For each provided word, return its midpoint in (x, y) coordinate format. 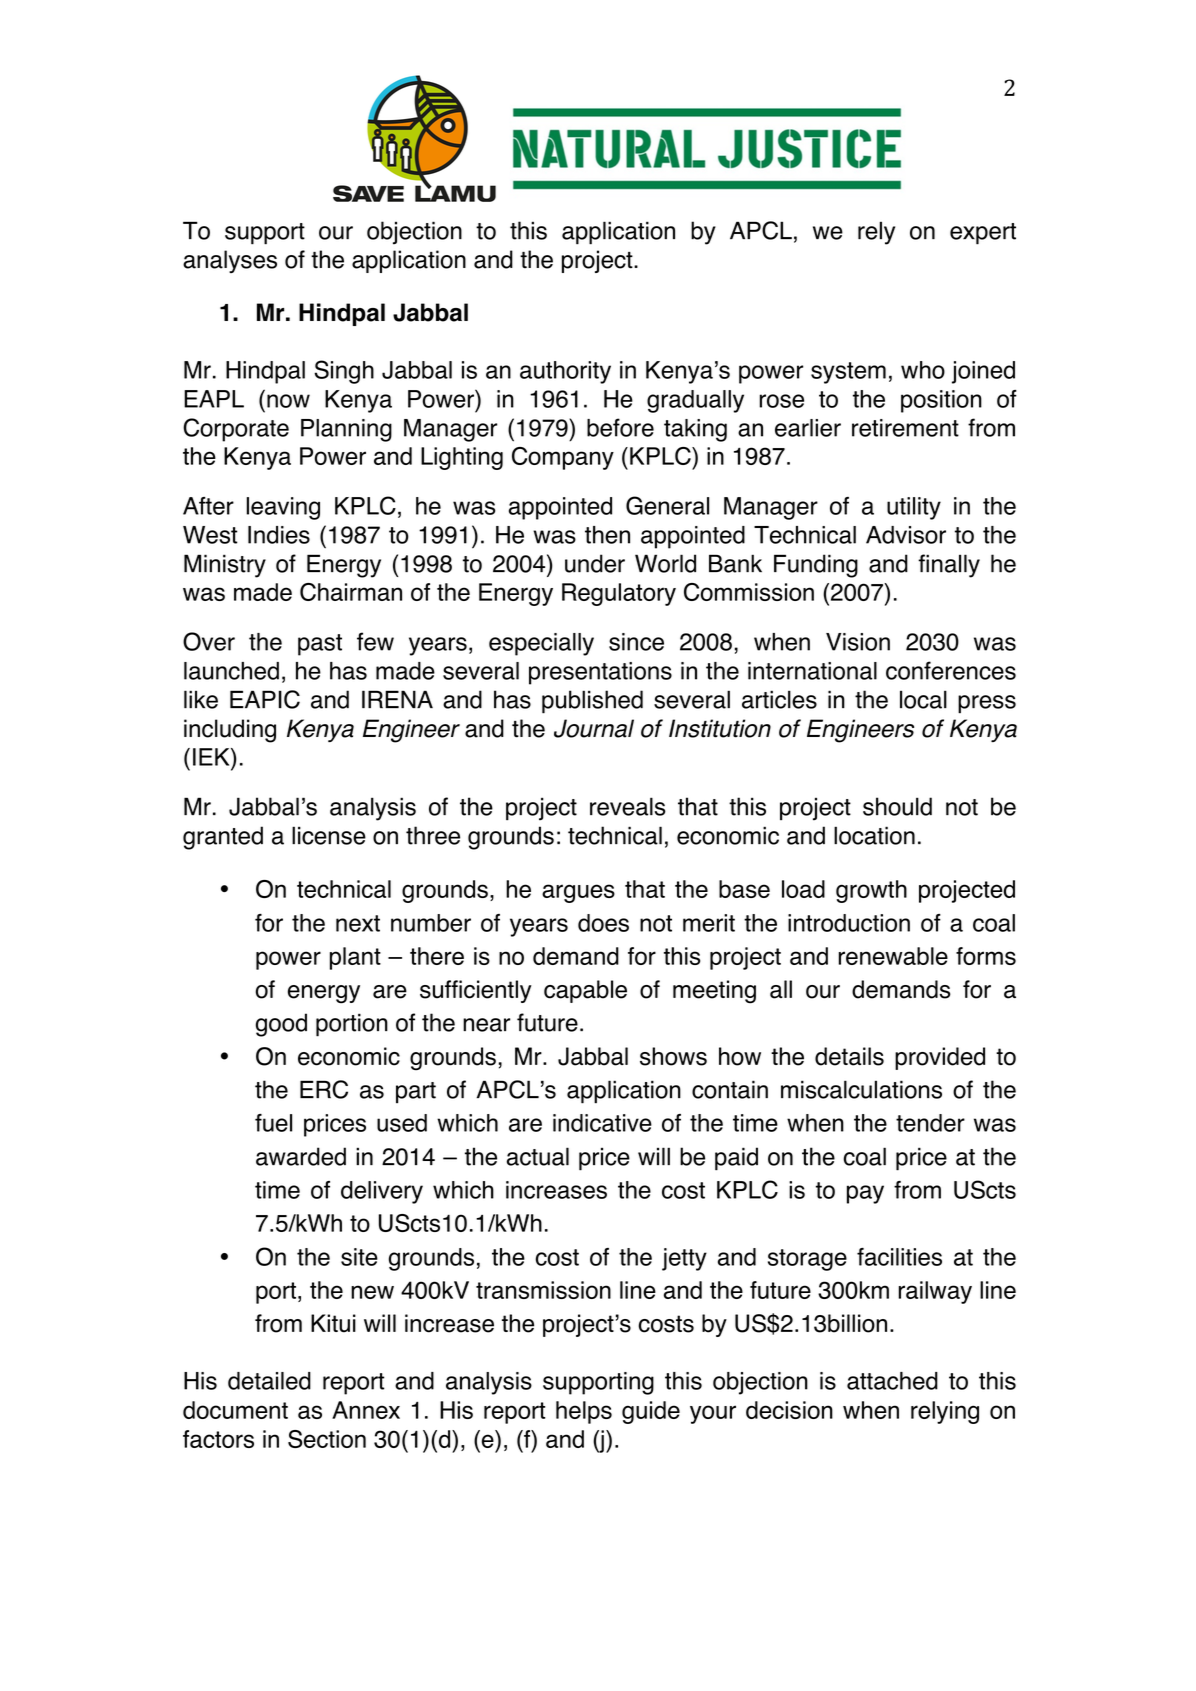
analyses (230, 261)
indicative (602, 1123)
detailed (269, 1381)
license (329, 835)
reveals (628, 806)
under (595, 563)
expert (983, 234)
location (874, 835)
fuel (273, 1123)
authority (565, 372)
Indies (279, 535)
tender (930, 1123)
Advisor (906, 535)
